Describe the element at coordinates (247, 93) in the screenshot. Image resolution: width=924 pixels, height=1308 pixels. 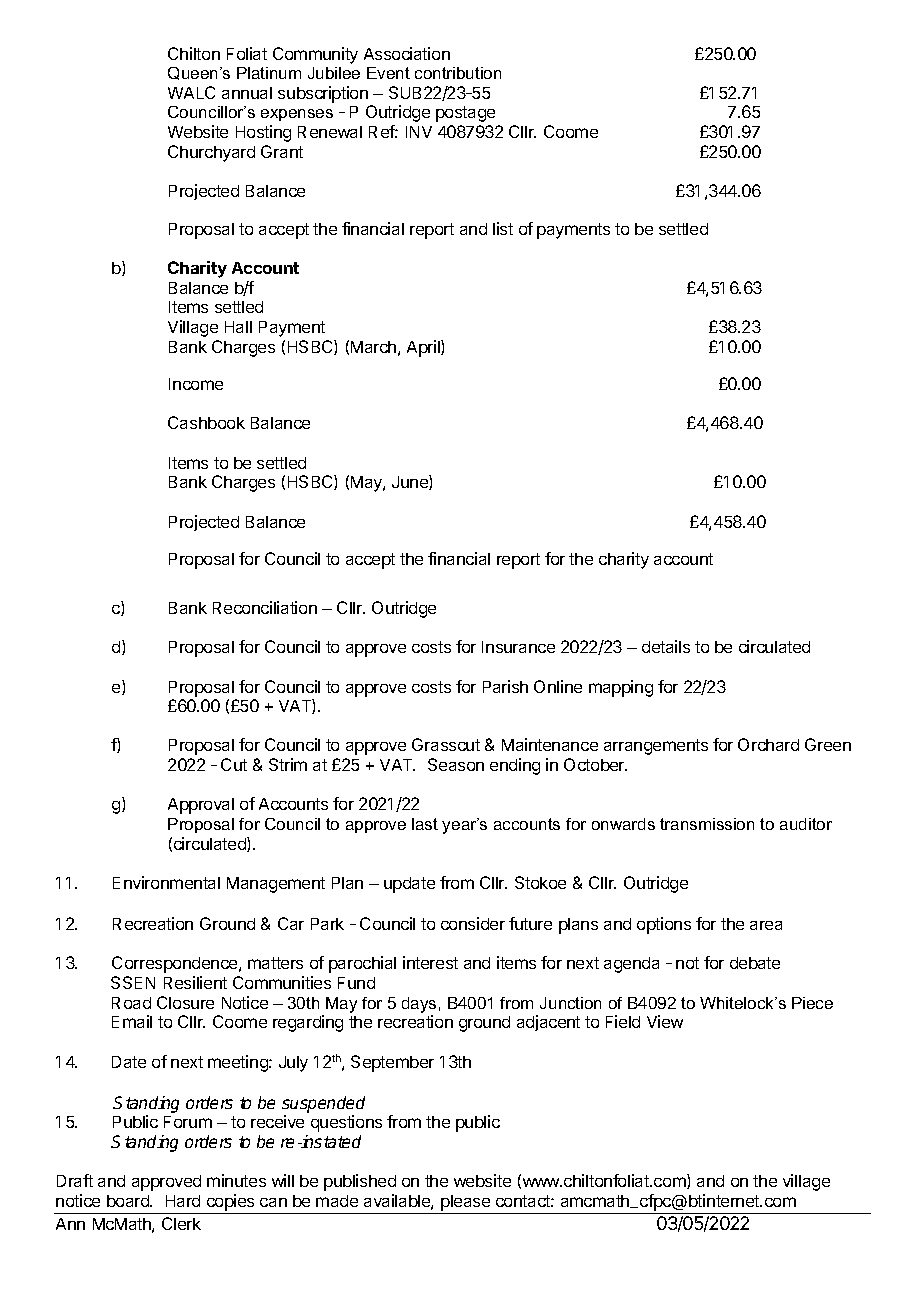
I see `annual` at that location.
